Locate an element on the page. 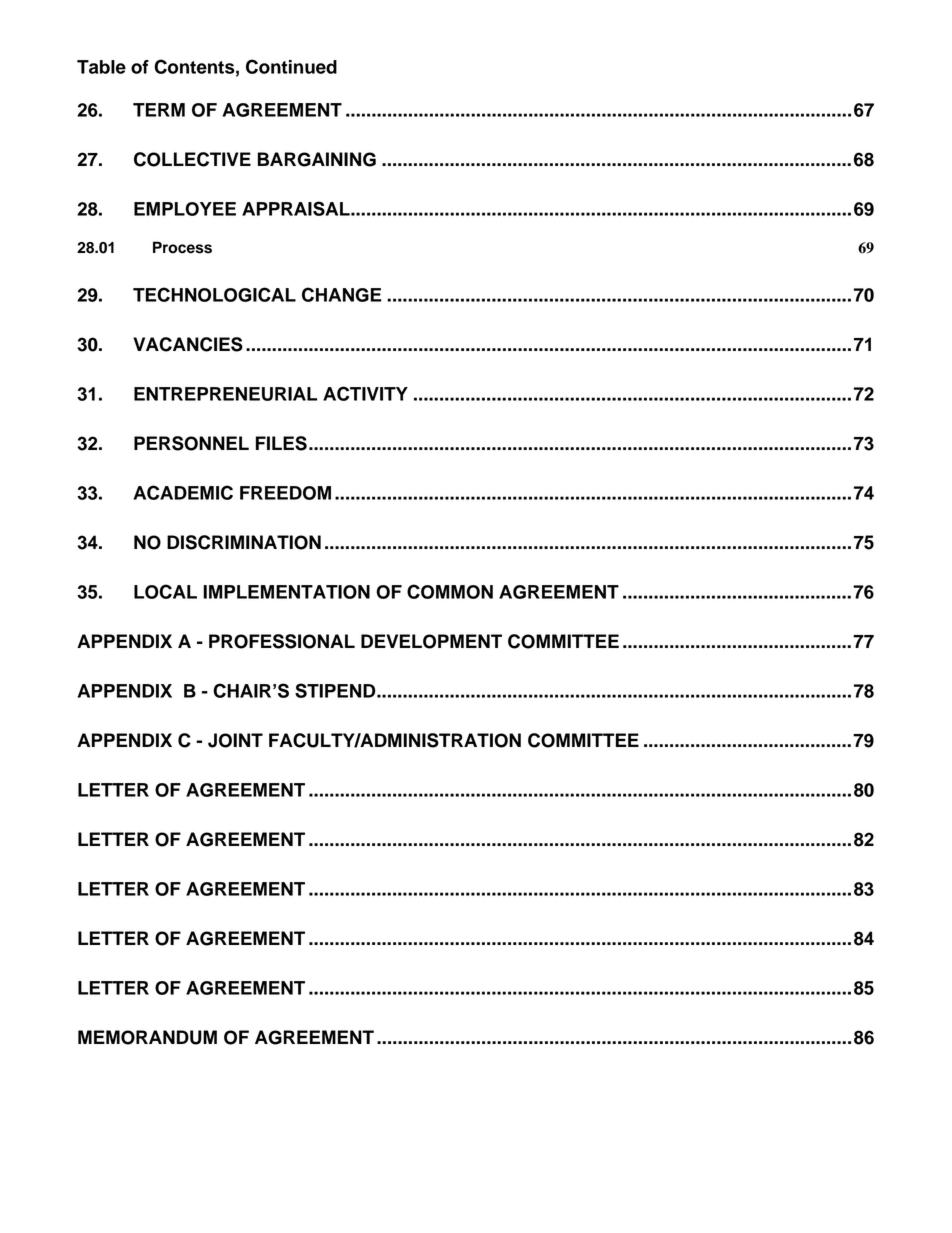 This document has width=952, height=1233. TERM is located at coordinates (159, 110).
